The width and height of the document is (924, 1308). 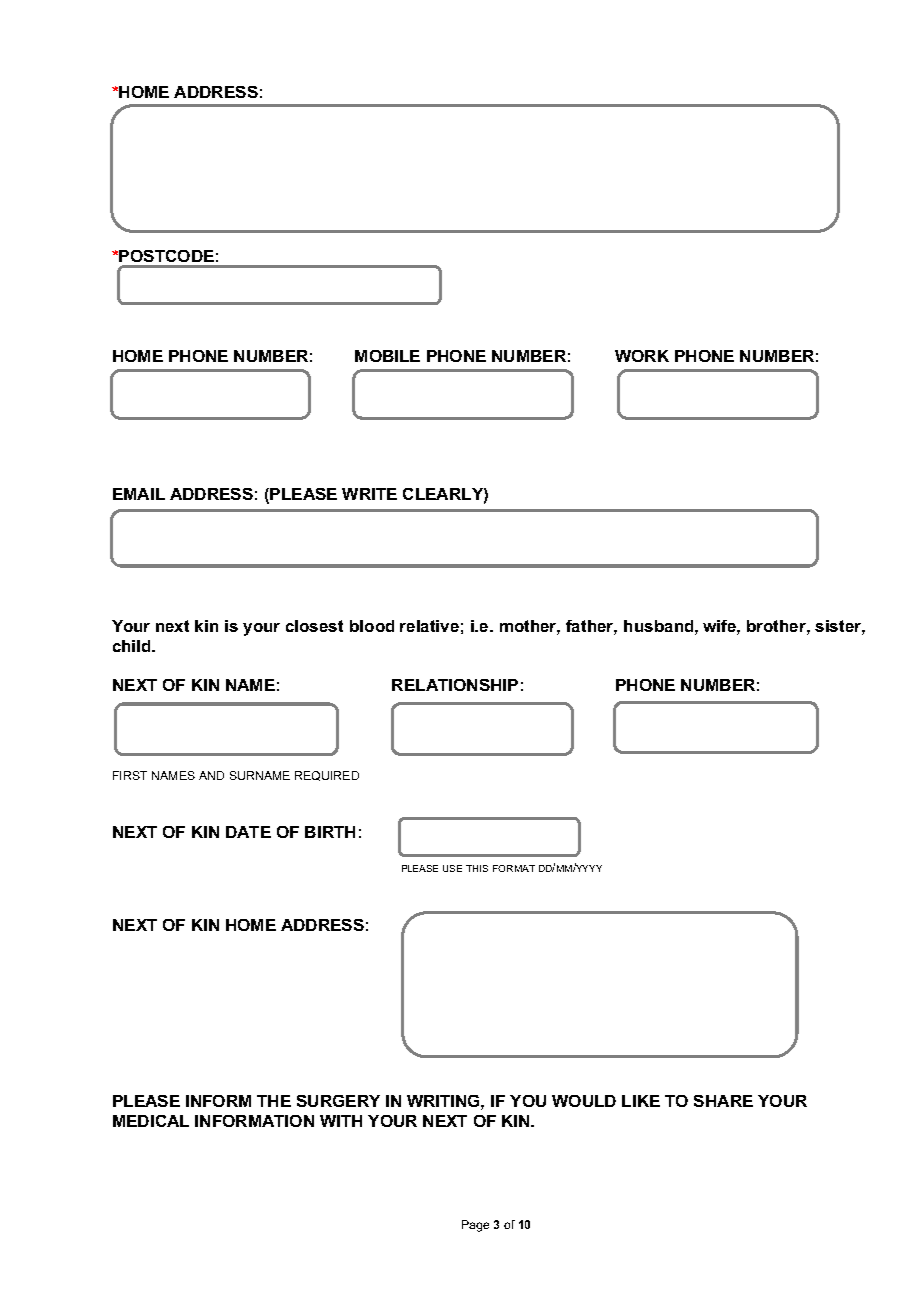 What do you see at coordinates (338, 1101) in the document?
I see `SURGERY` at bounding box center [338, 1101].
